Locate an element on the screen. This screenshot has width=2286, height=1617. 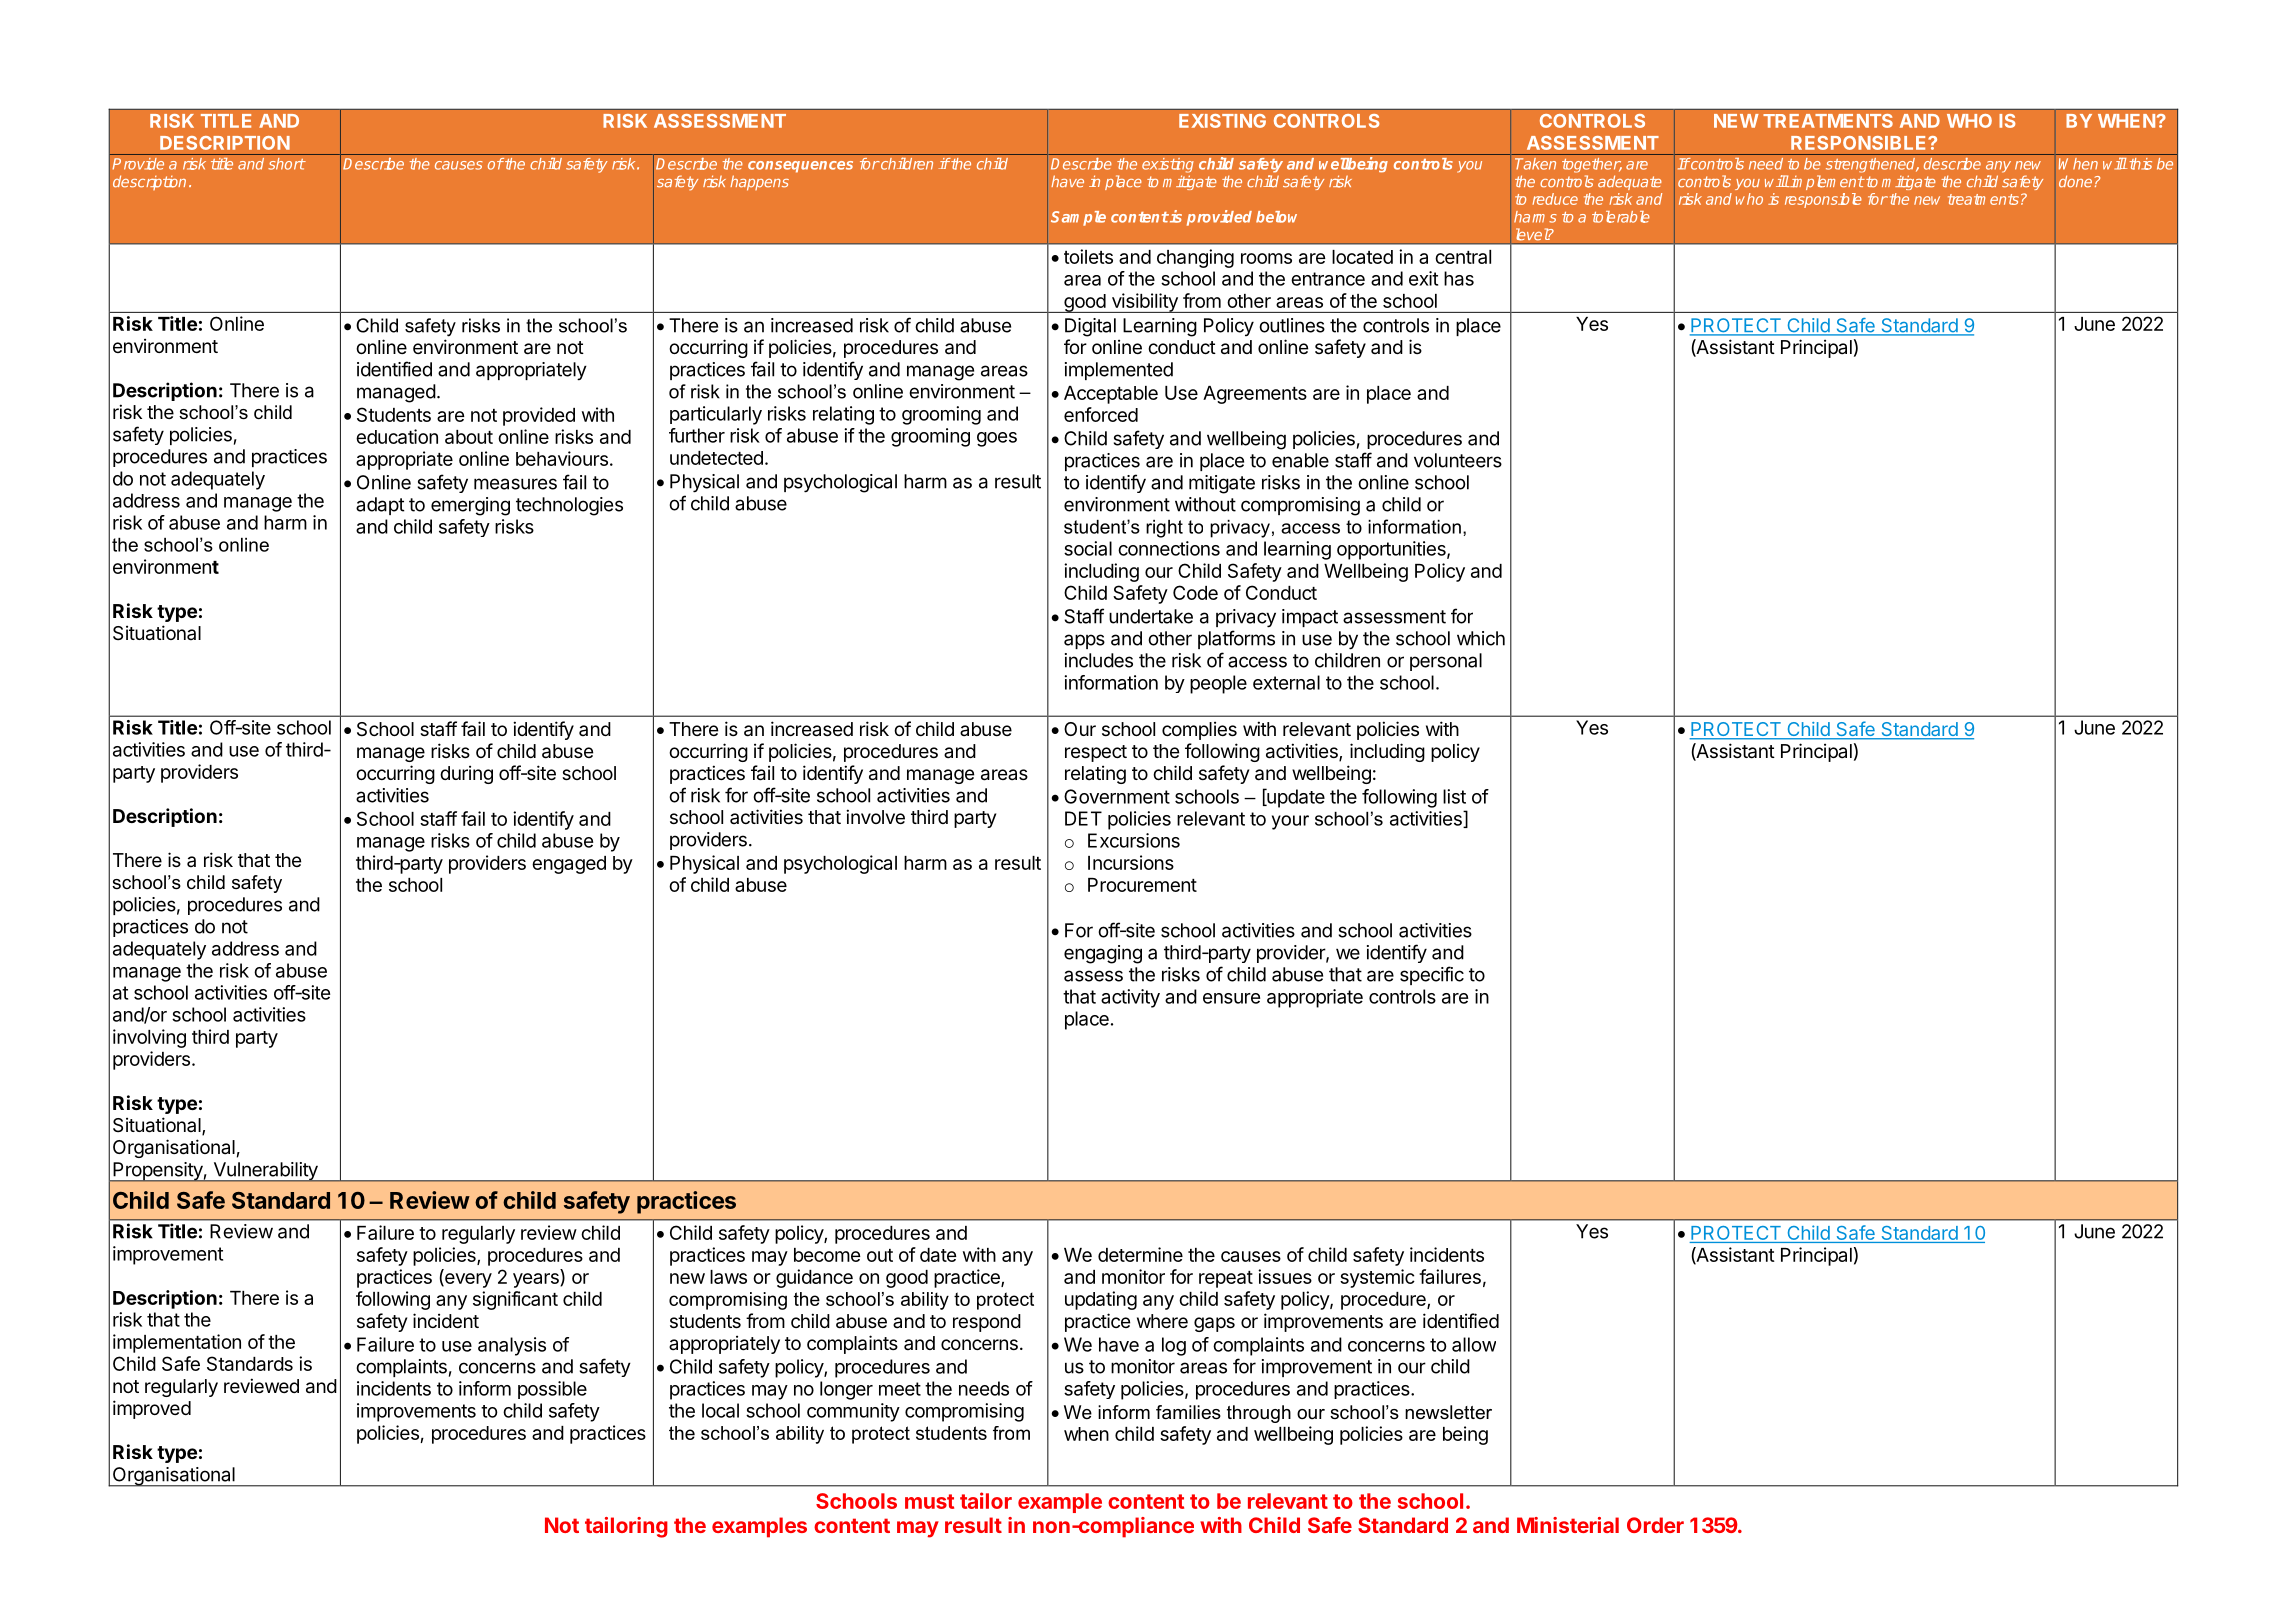
done is located at coordinates (2075, 181).
